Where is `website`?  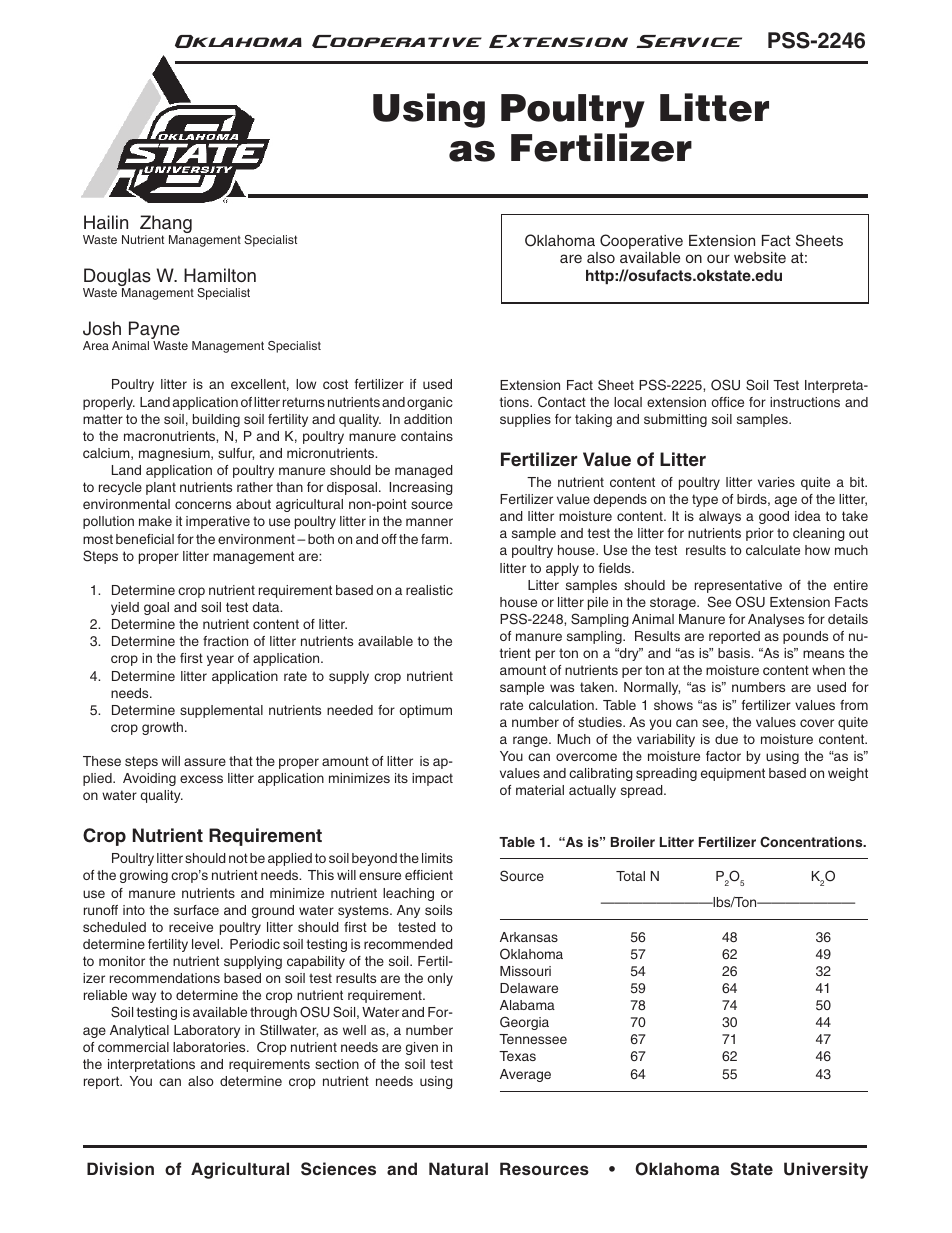
website is located at coordinates (760, 257).
